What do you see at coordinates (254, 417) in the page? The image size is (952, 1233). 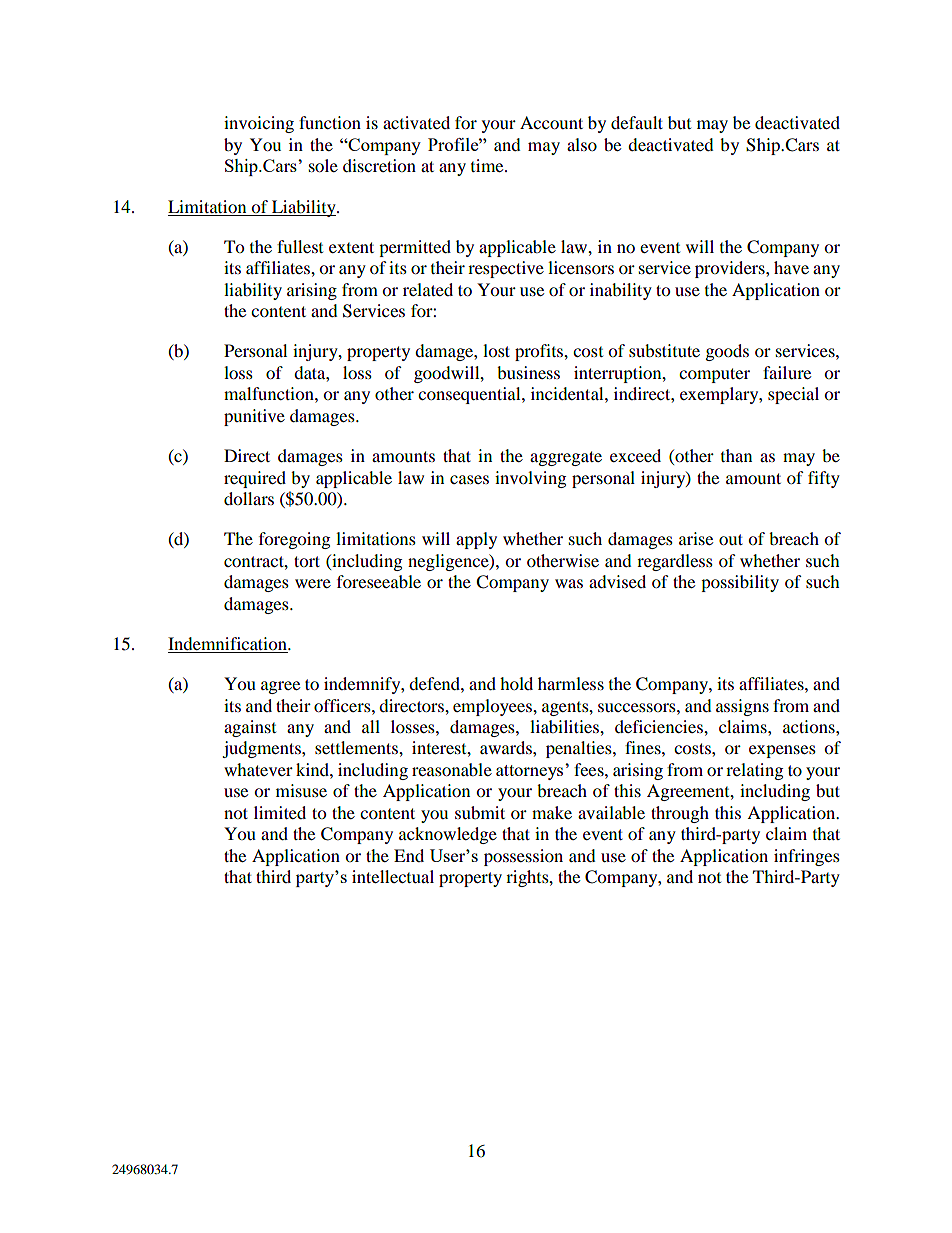 I see `punitive` at bounding box center [254, 417].
